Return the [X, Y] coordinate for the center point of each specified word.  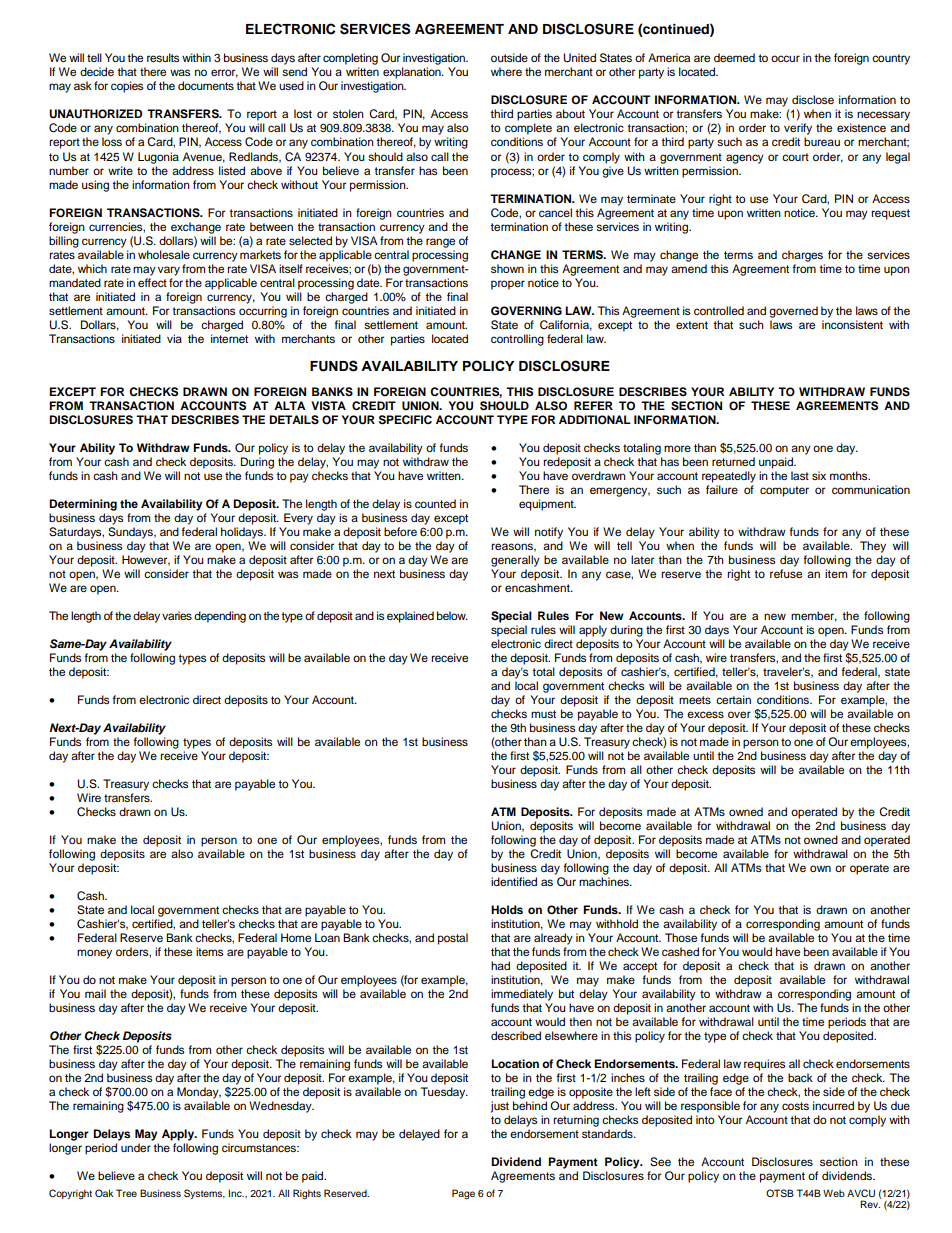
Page [463, 1194]
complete [528, 129]
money [94, 954]
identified [514, 881]
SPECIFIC [405, 420]
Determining [83, 505]
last [800, 475]
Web [834, 1193]
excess [705, 714]
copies [127, 87]
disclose [813, 99]
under [136, 1147]
